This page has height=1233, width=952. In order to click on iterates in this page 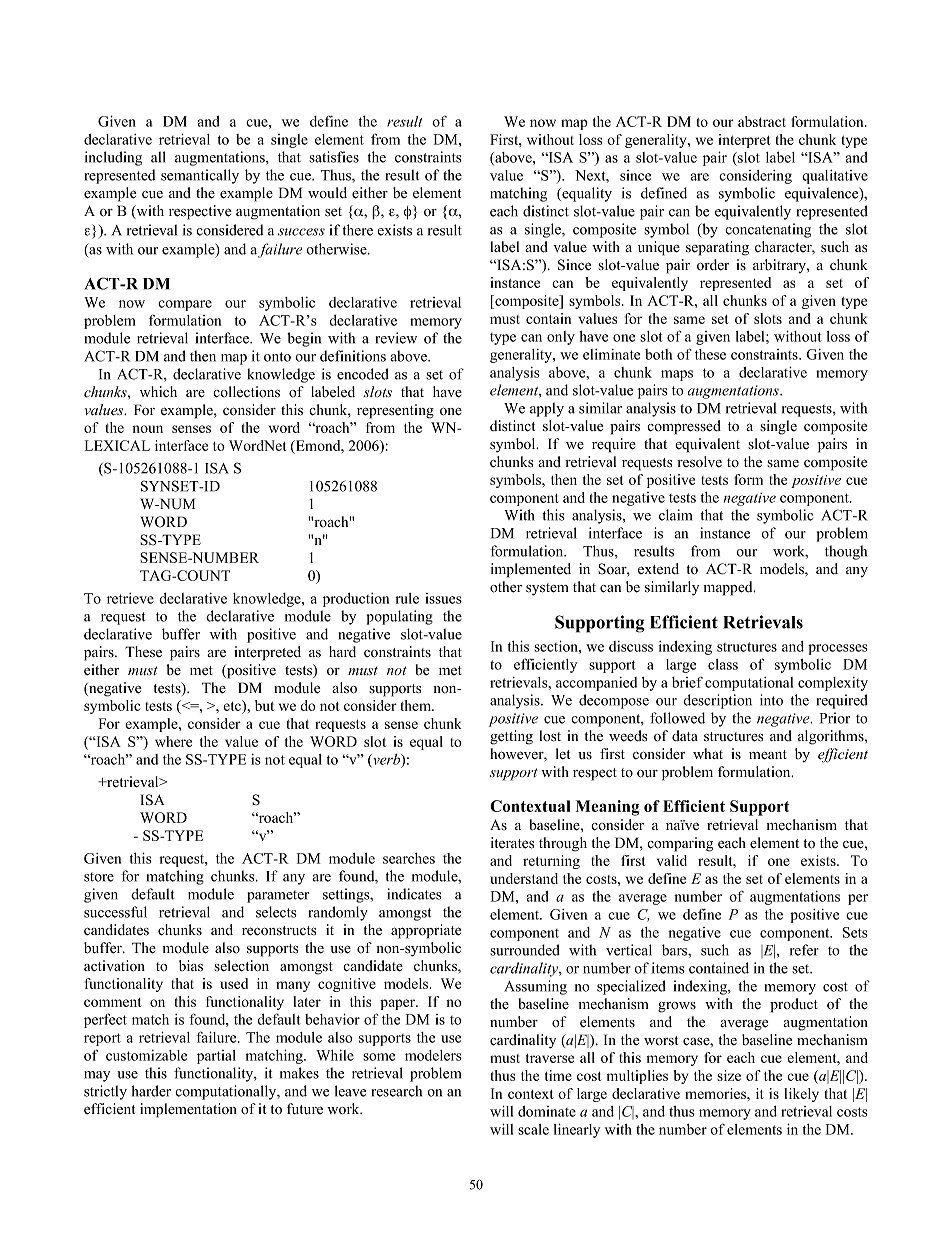, I will do `click(512, 843)`.
